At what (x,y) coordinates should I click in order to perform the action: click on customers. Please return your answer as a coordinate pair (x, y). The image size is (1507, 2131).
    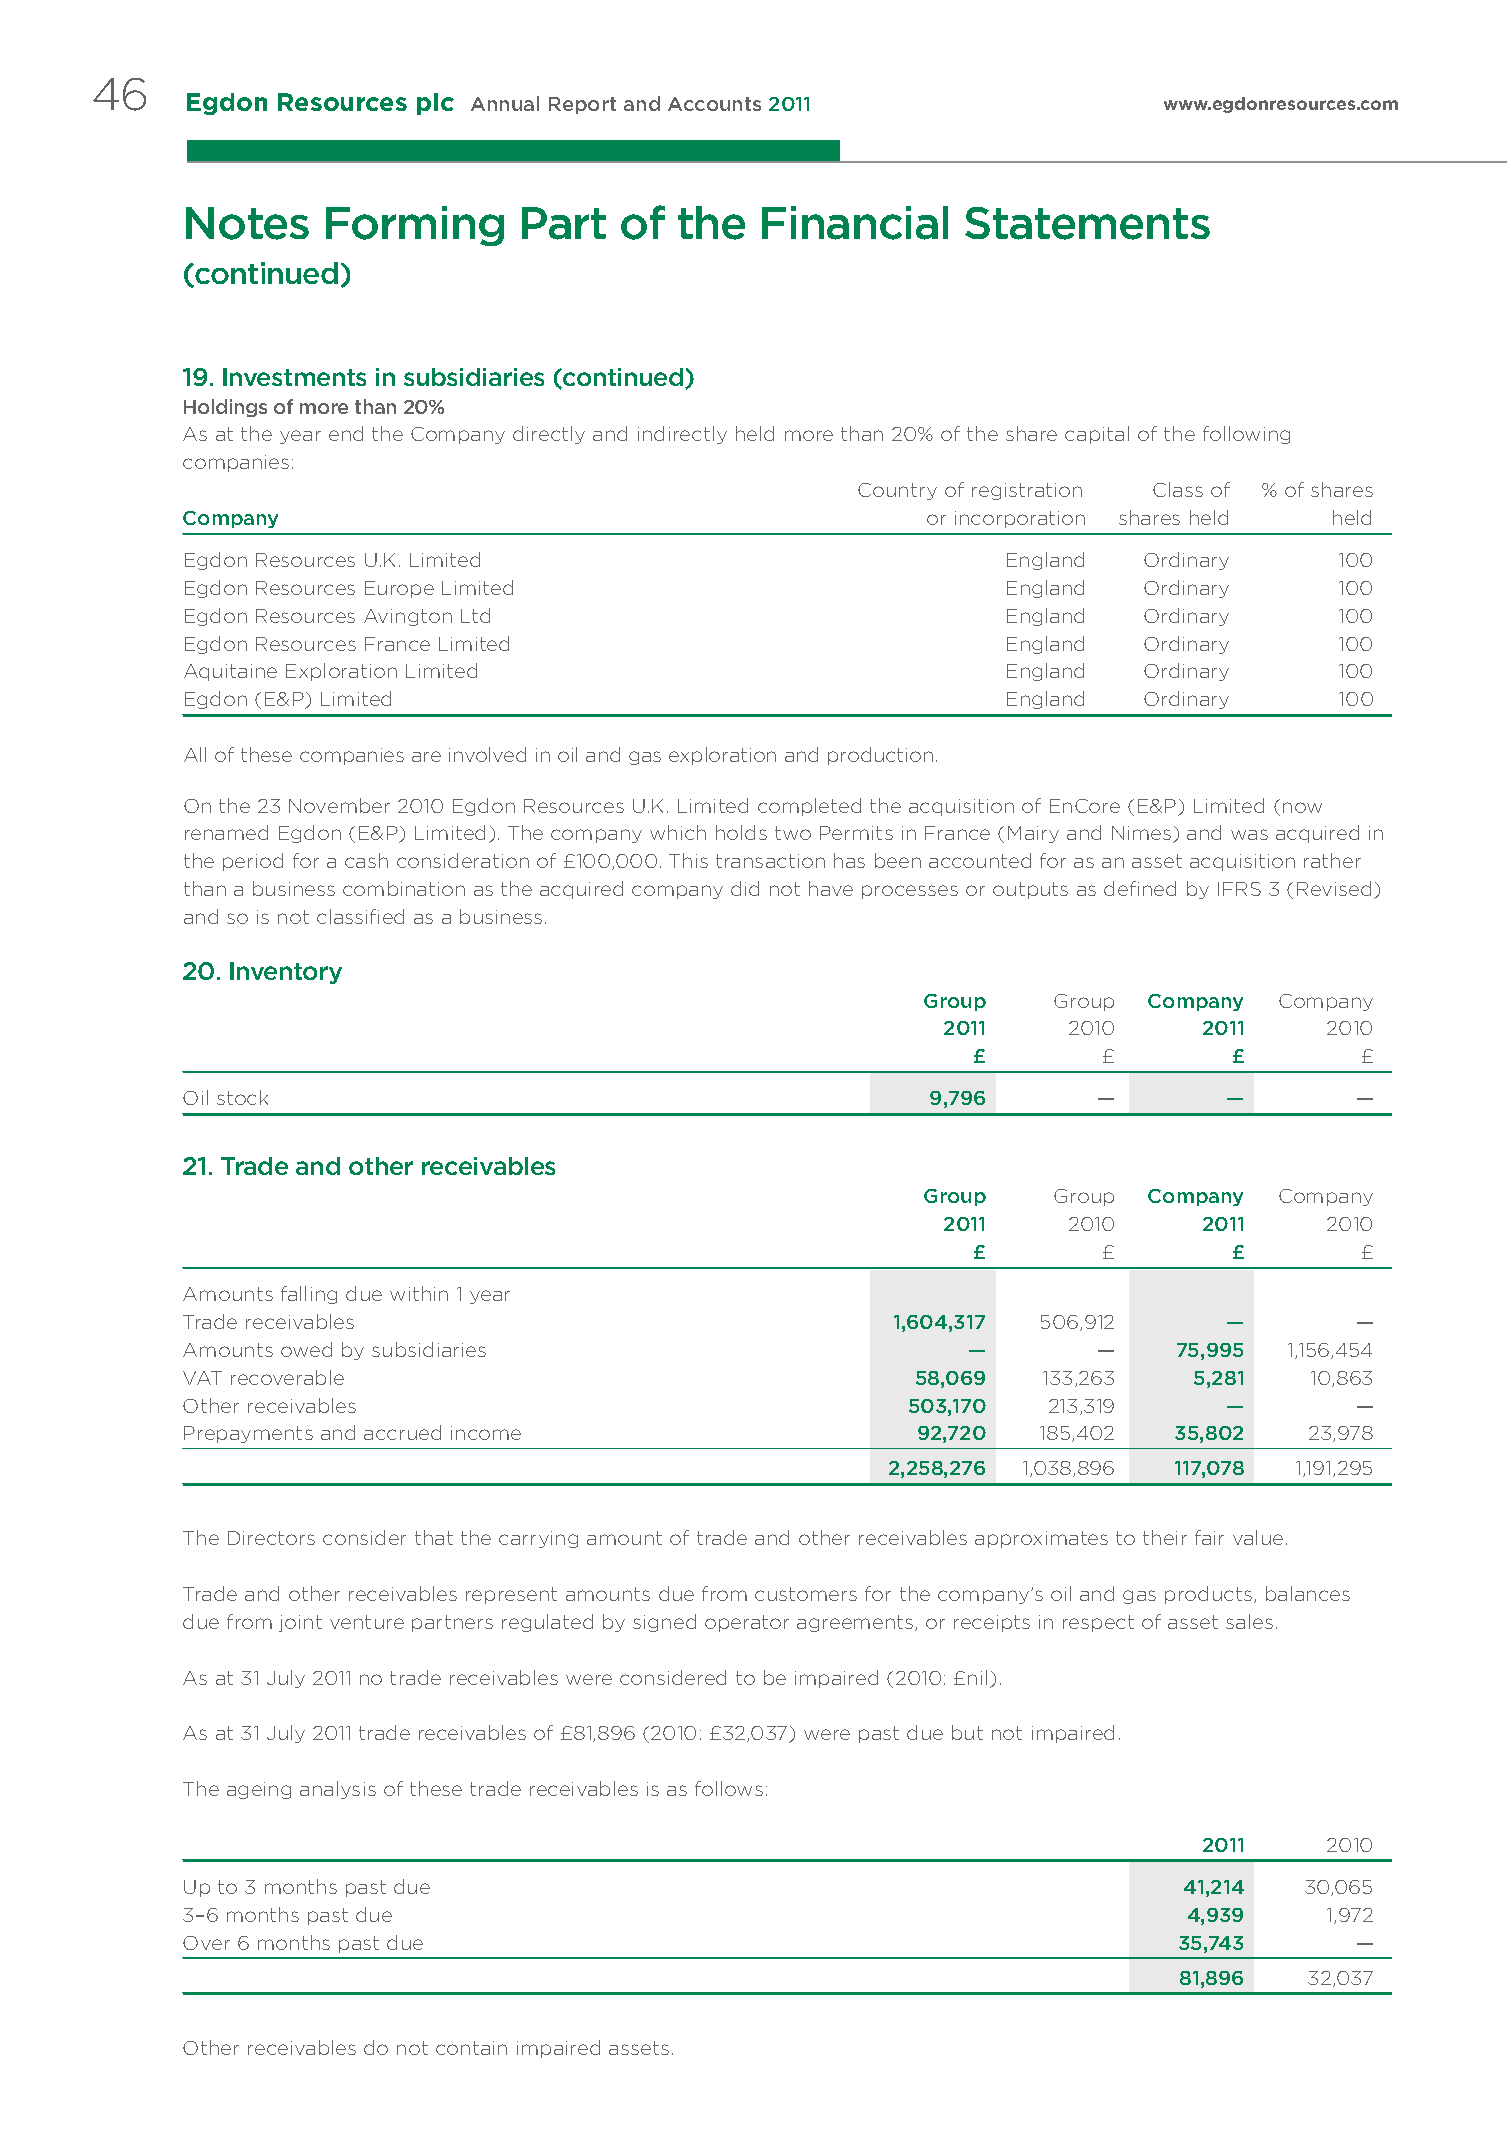
    Looking at the image, I should click on (806, 1594).
